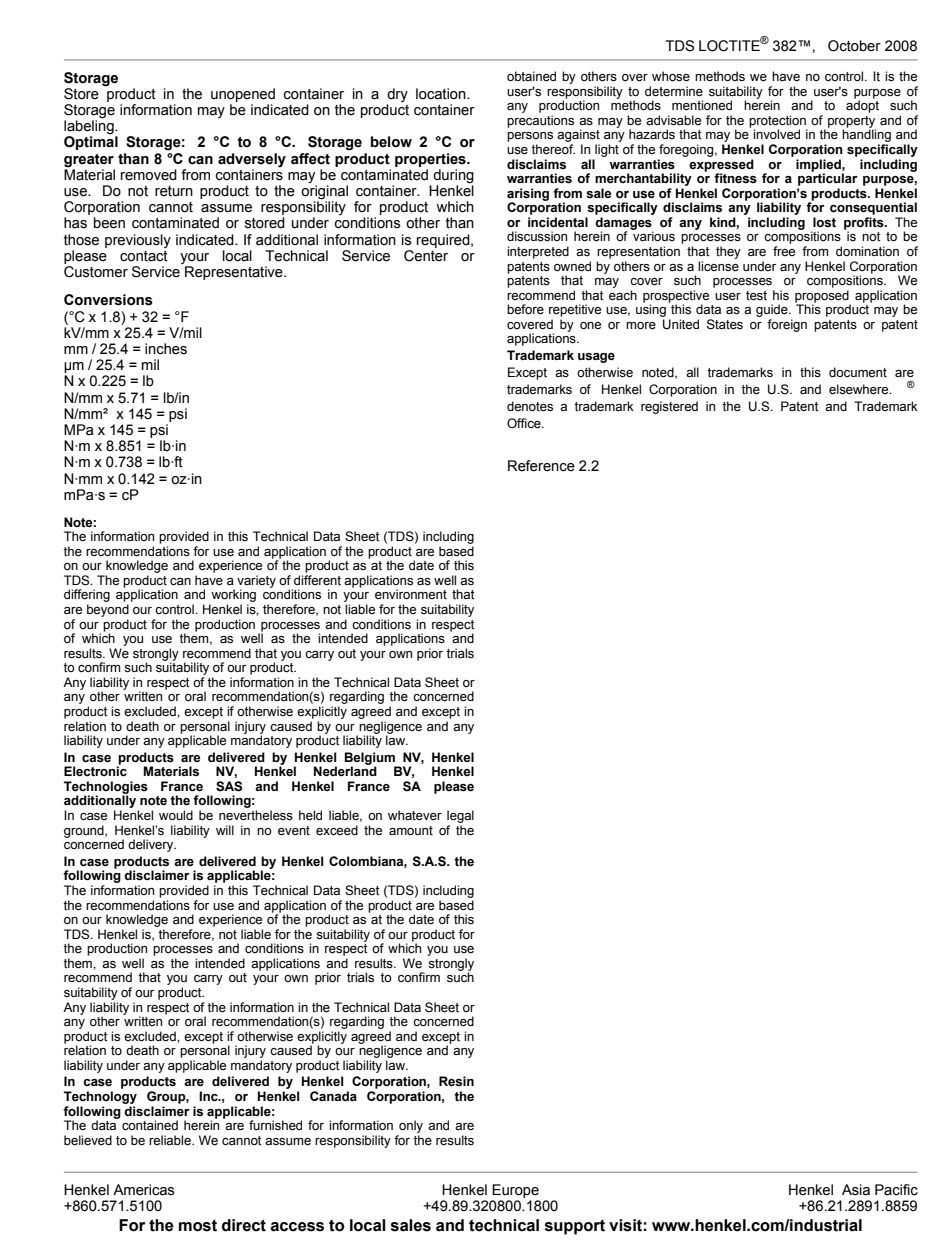 Image resolution: width=952 pixels, height=1247 pixels. Describe the element at coordinates (144, 1190) in the screenshot. I see `Americas` at that location.
